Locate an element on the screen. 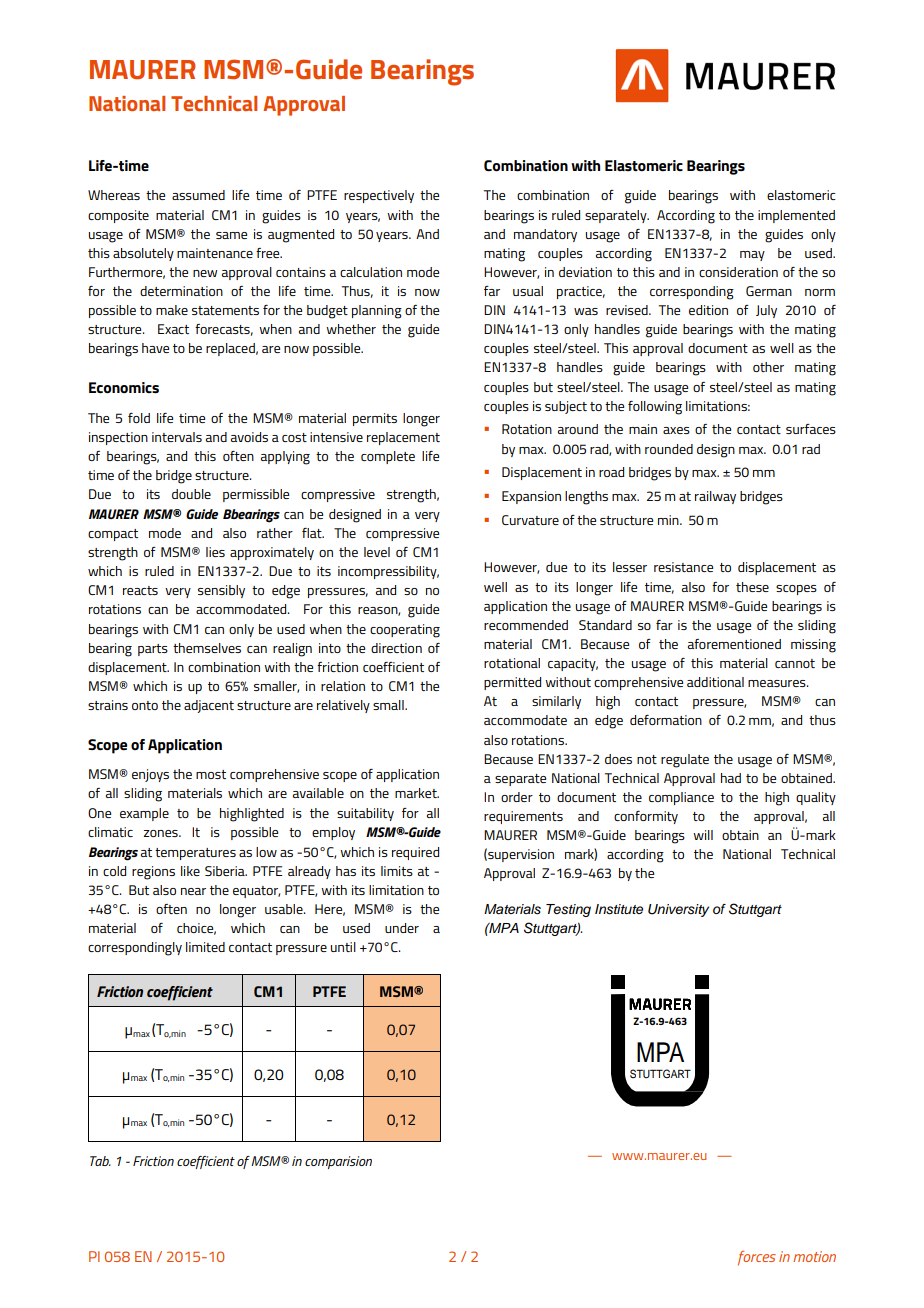 Image resolution: width=924 pixels, height=1308 pixels. may is located at coordinates (752, 256).
